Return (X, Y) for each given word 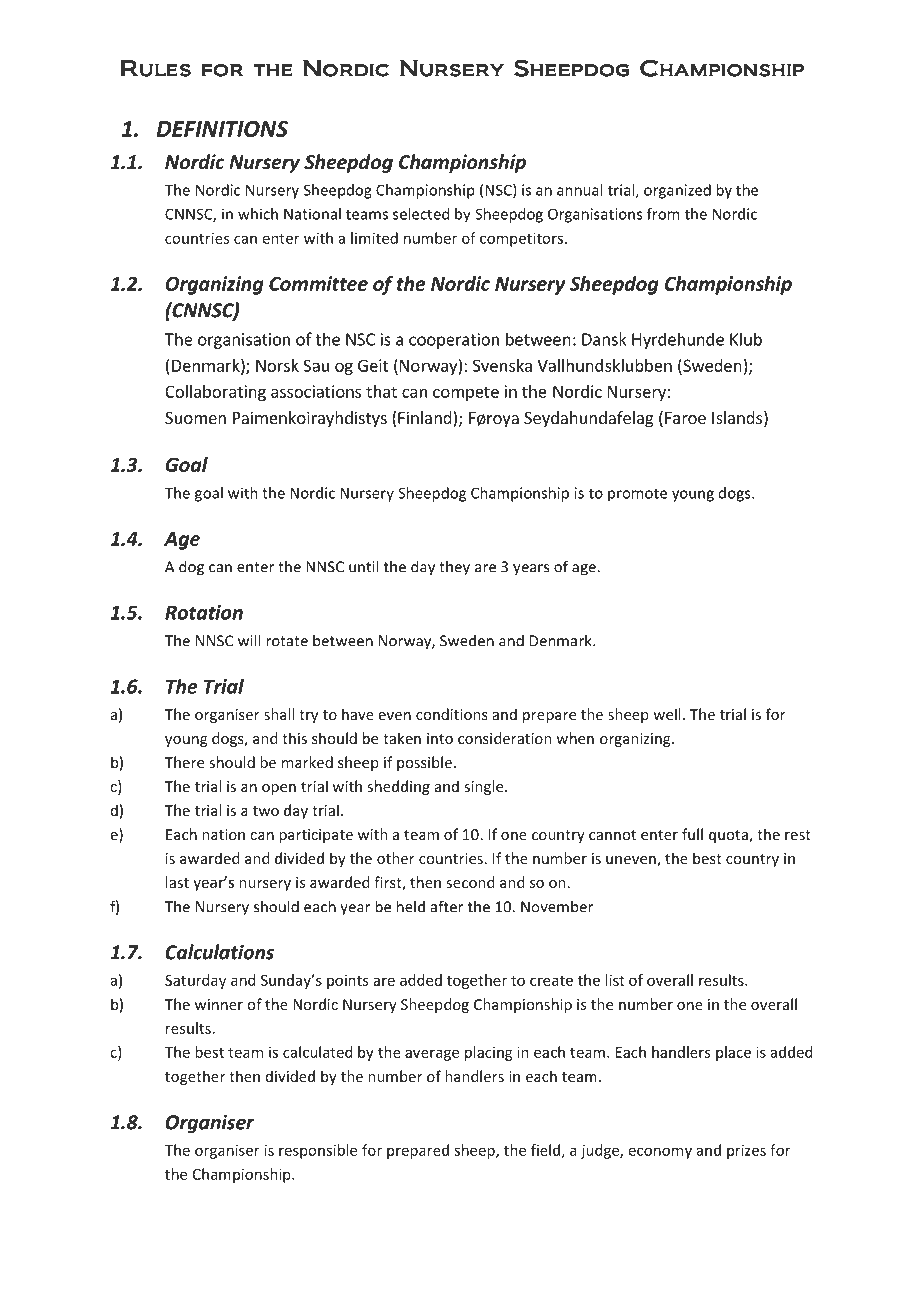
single (485, 787)
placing (489, 1053)
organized (677, 191)
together (195, 1077)
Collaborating (215, 393)
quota (729, 836)
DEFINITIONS (222, 129)
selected (421, 214)
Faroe (685, 418)
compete (466, 393)
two (266, 811)
